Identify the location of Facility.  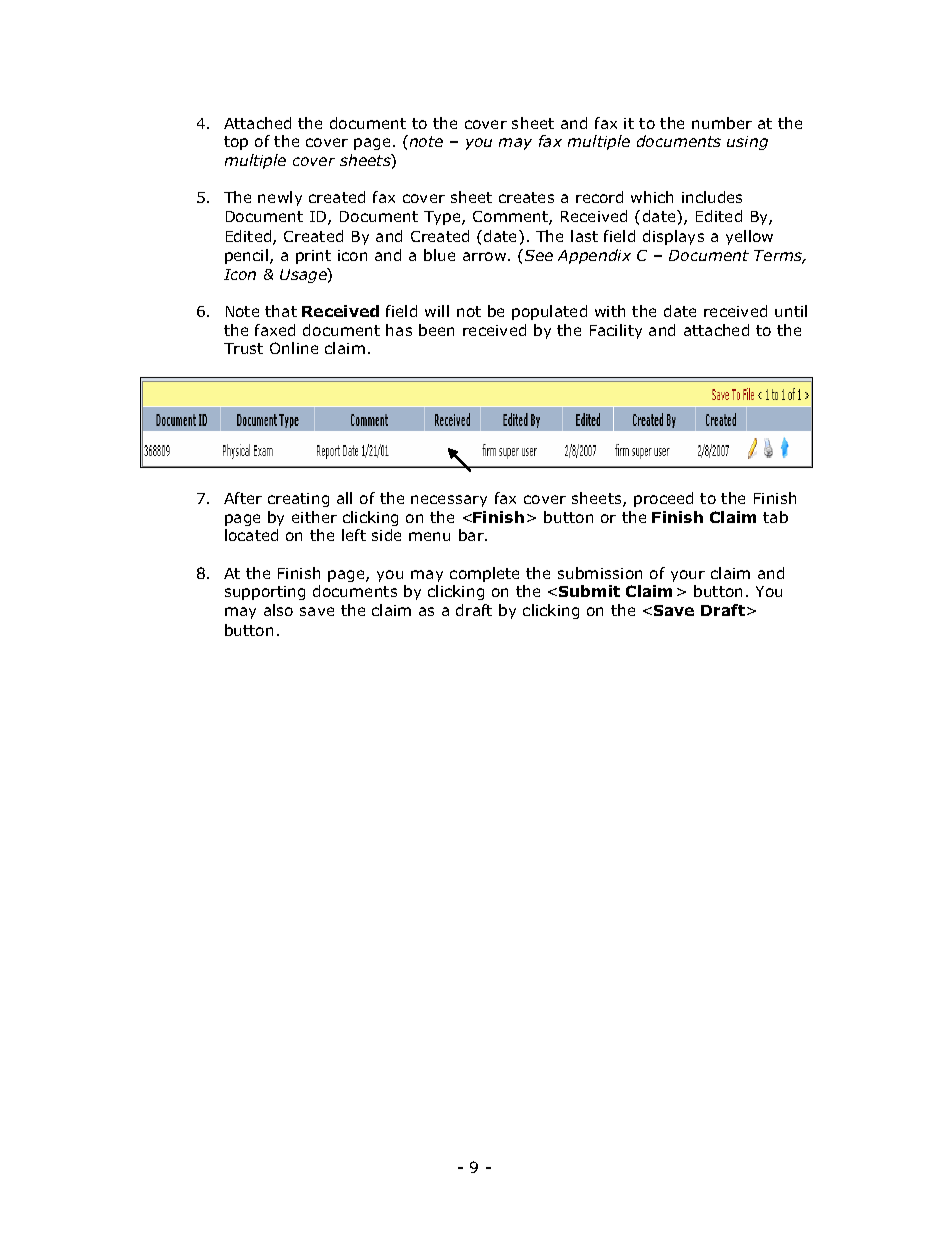
(616, 331).
